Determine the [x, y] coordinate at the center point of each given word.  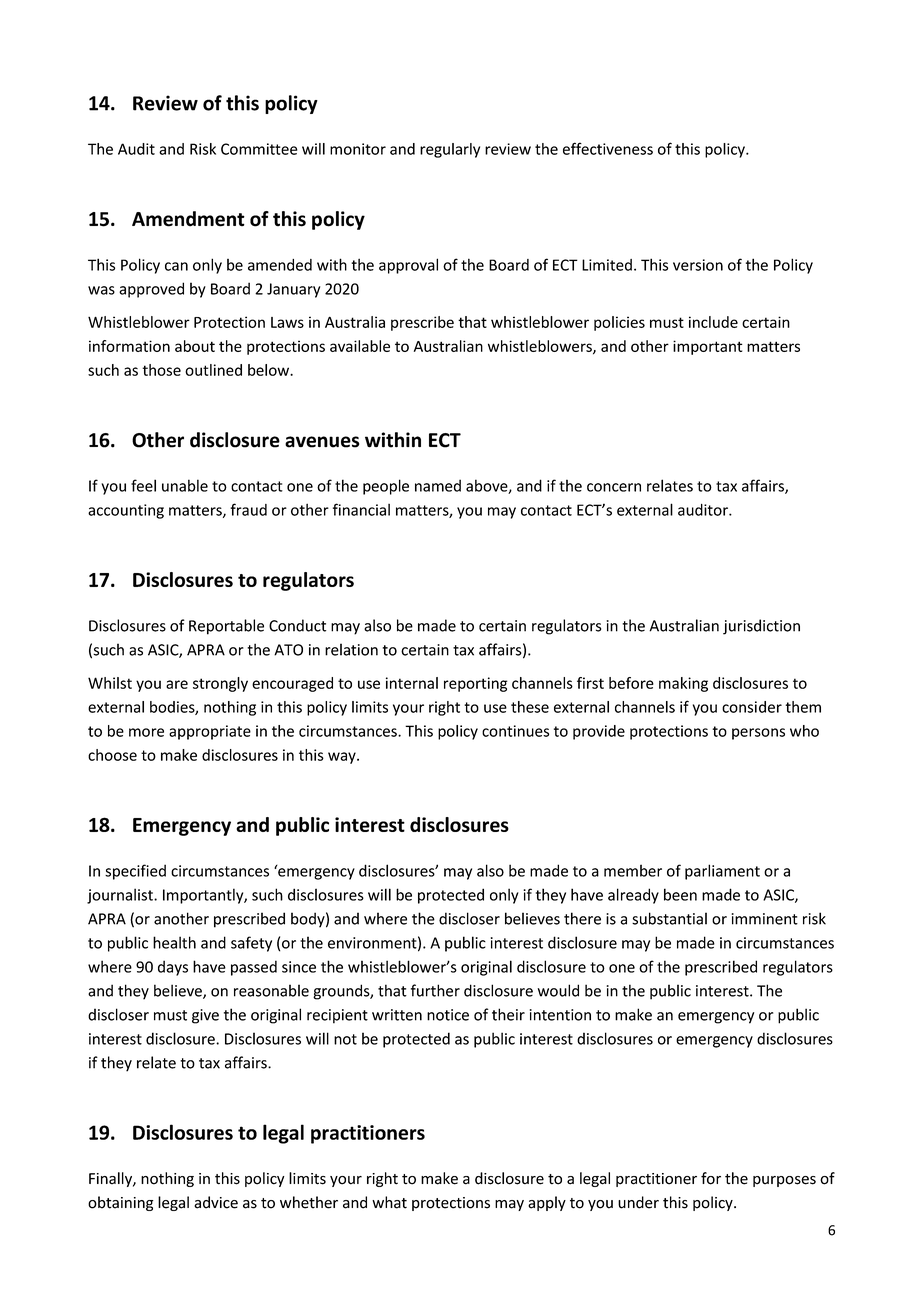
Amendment [188, 219]
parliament [722, 872]
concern [614, 487]
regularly [450, 150]
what [389, 1202]
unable [185, 485]
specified [135, 872]
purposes [784, 1181]
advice [216, 1202]
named [438, 485]
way [343, 758]
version [698, 265]
